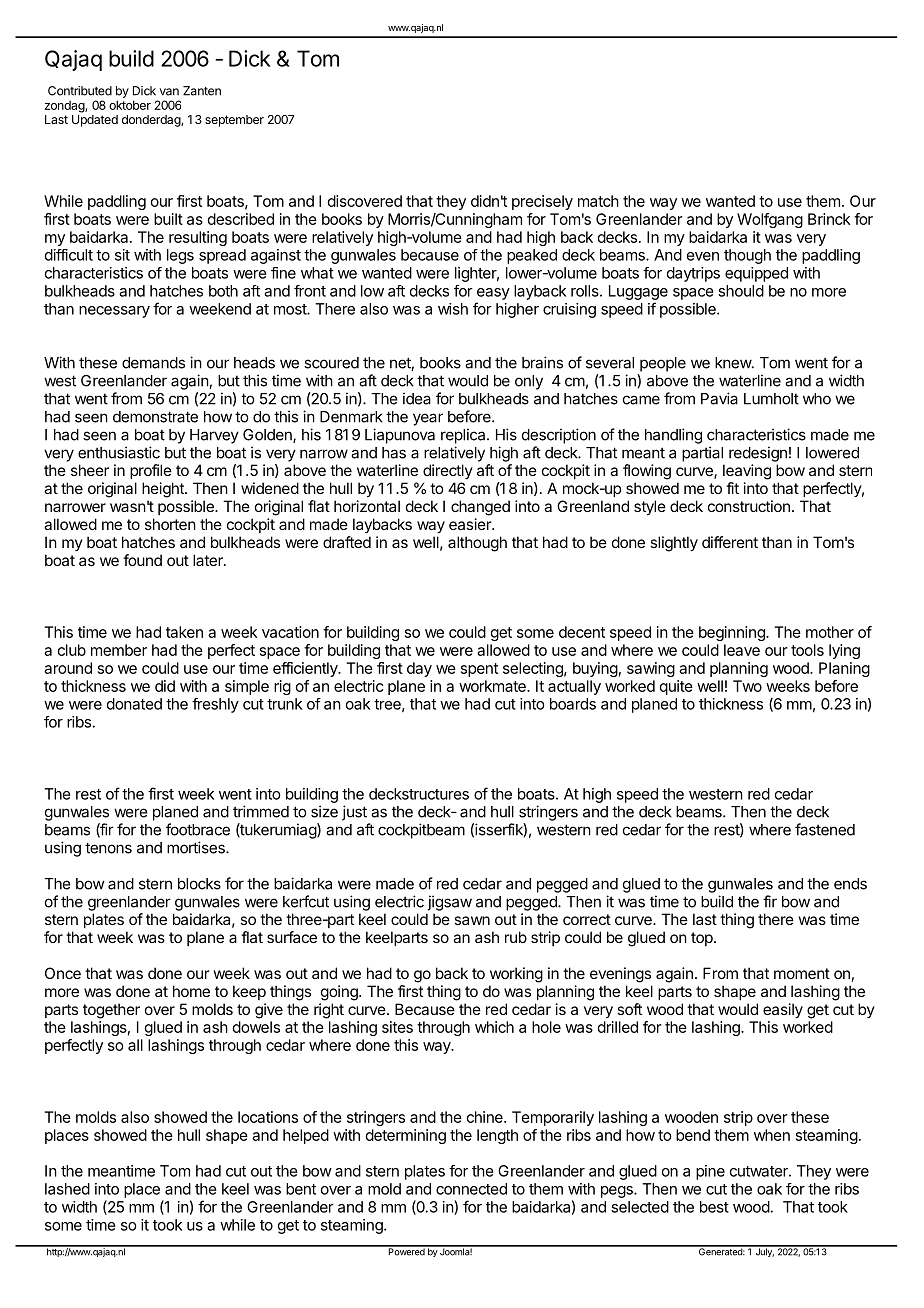  Describe the element at coordinates (417, 398) in the screenshot. I see `idea` at that location.
